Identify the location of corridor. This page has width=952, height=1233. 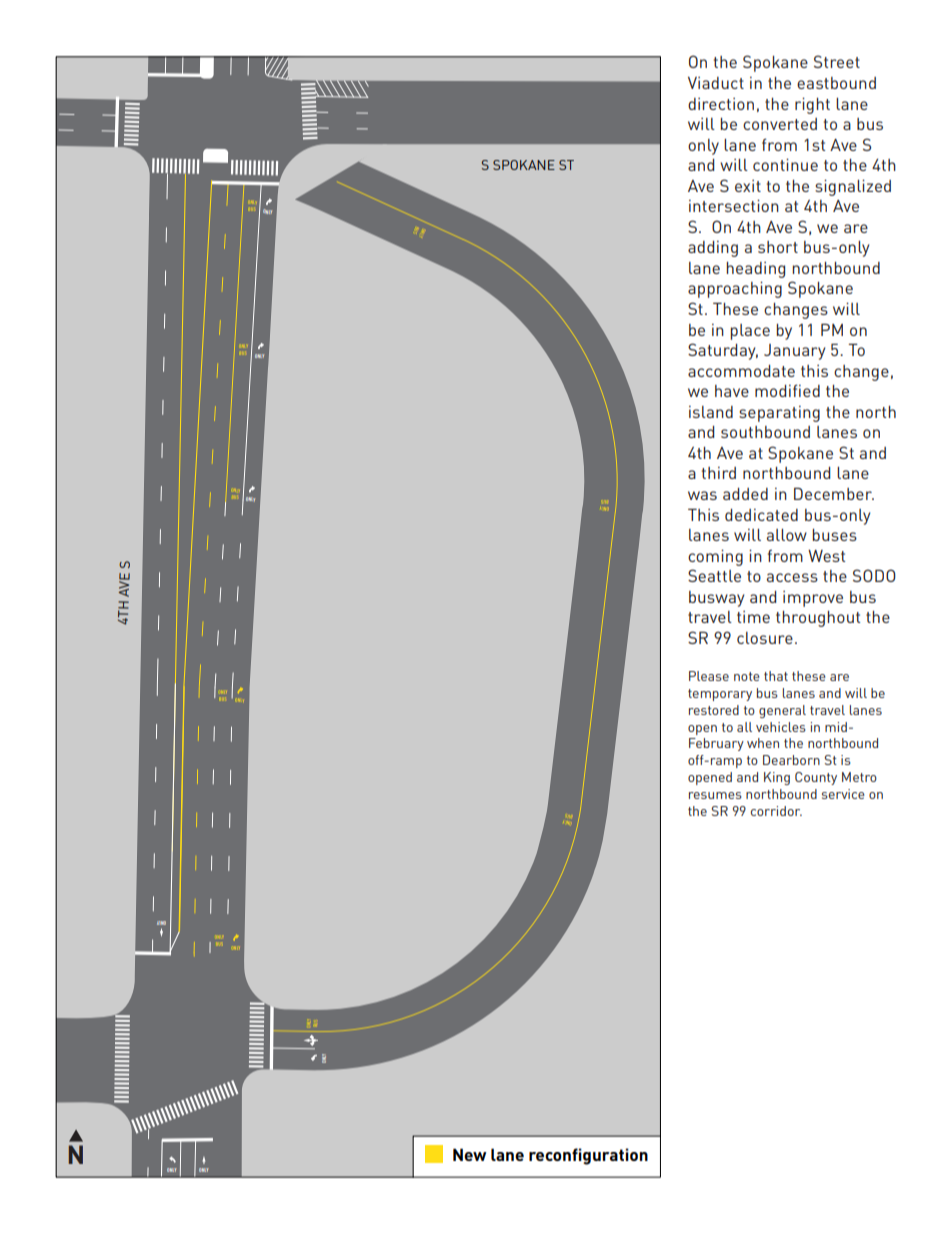
(776, 811).
